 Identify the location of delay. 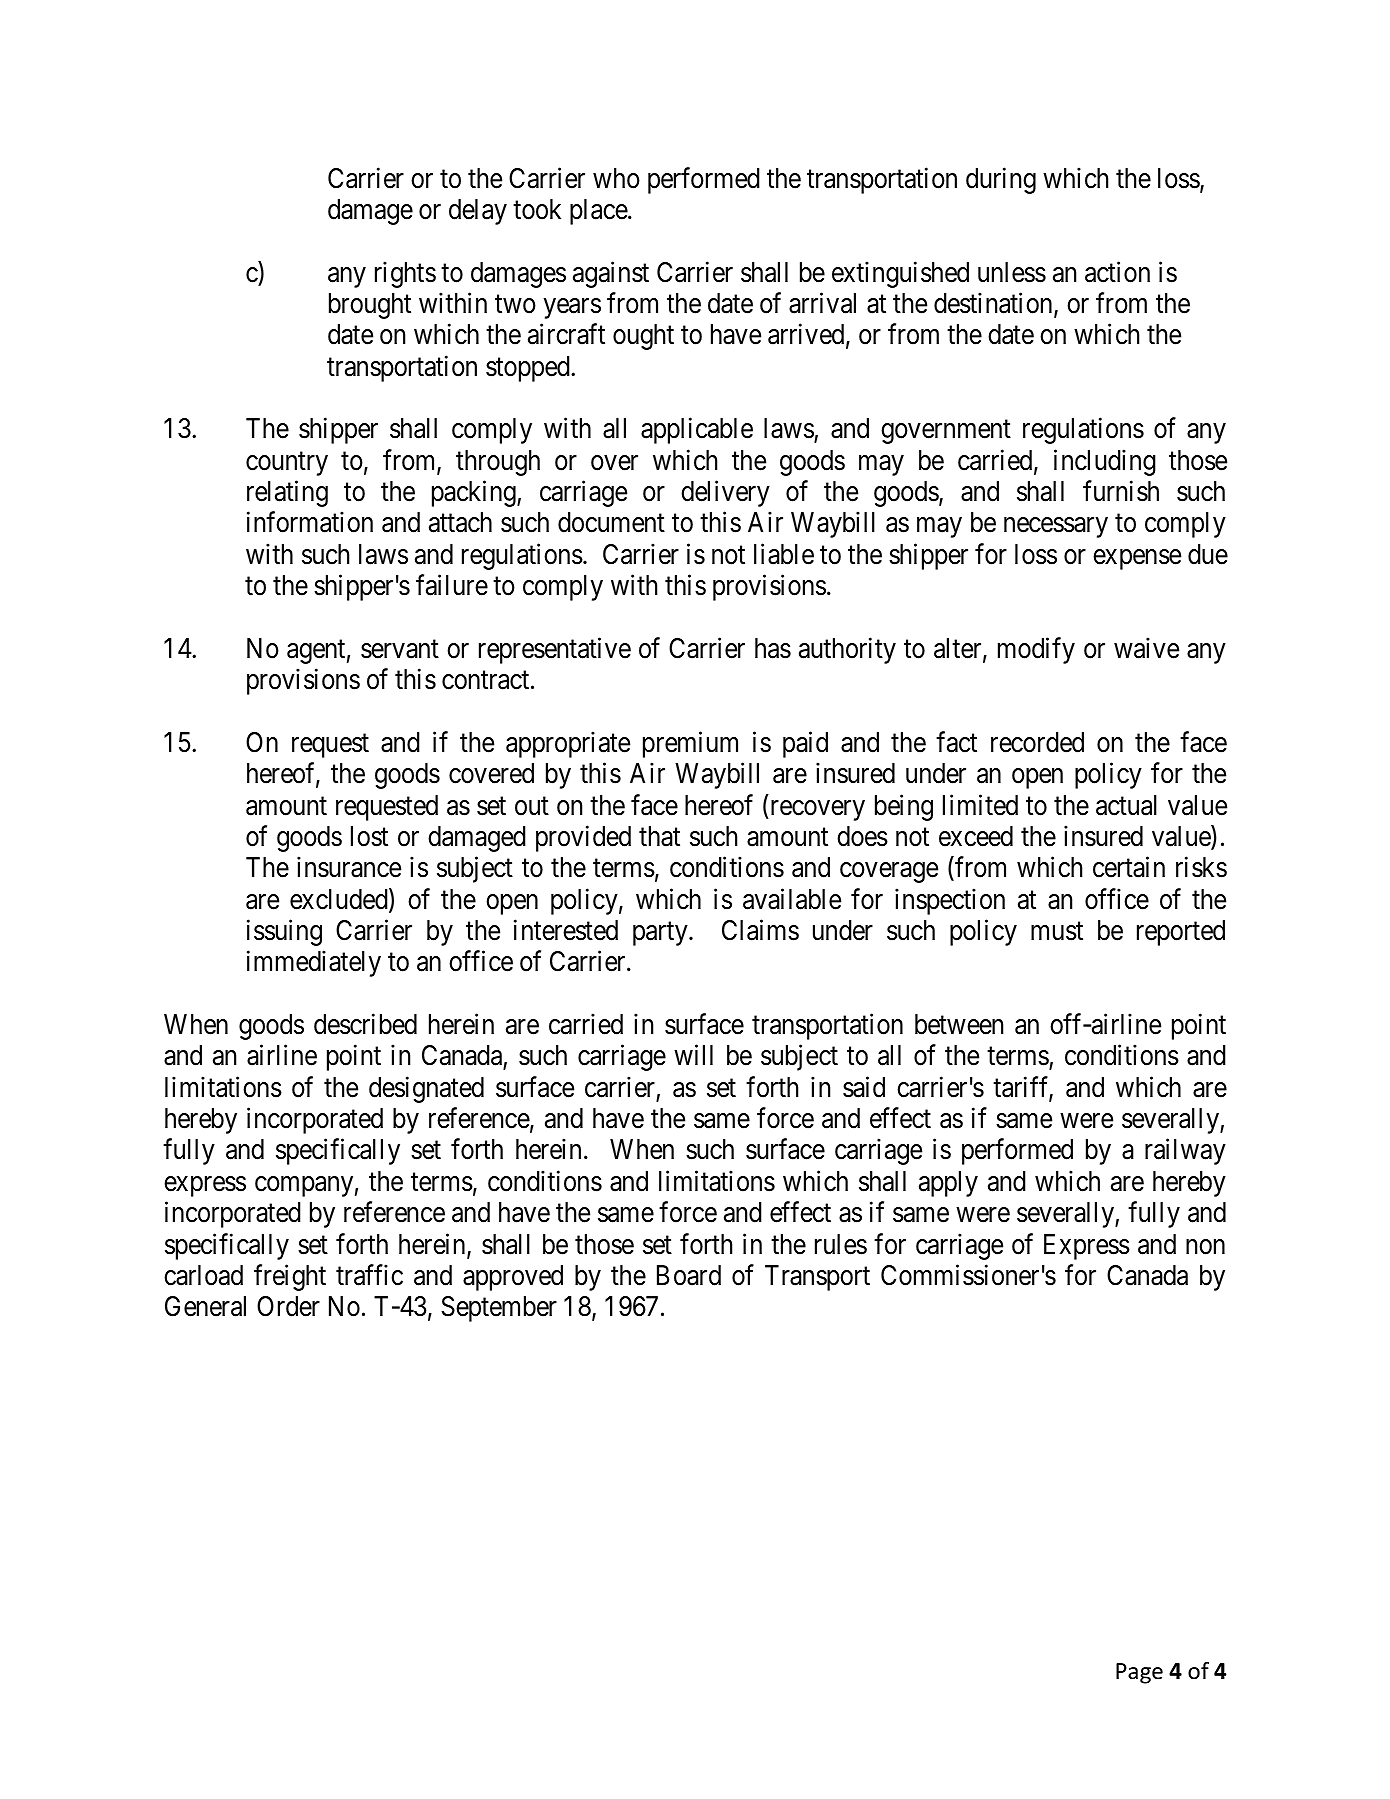
(478, 212).
